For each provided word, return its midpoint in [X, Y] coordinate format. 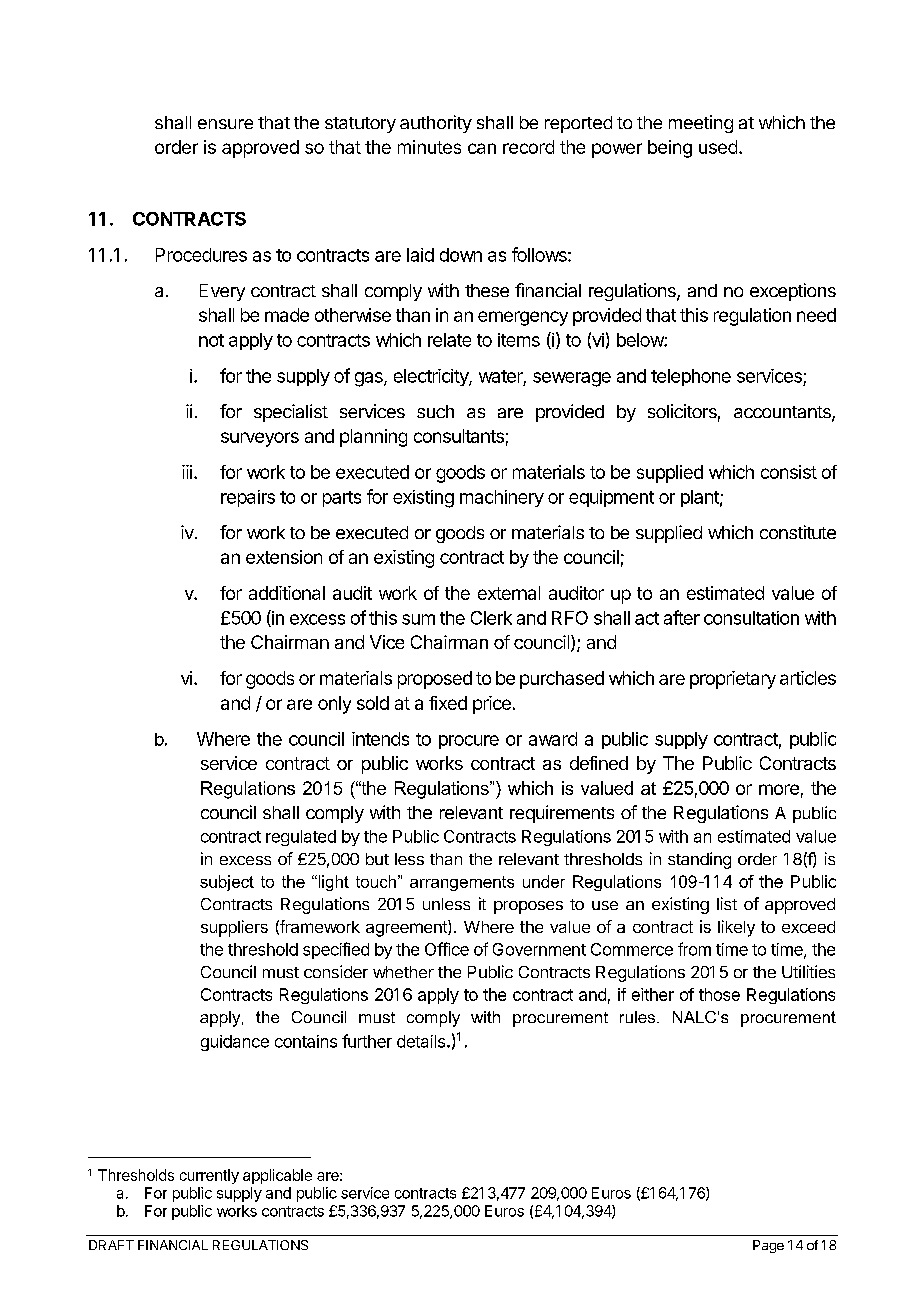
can [482, 148]
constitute [798, 532]
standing [699, 860]
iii [187, 472]
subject [227, 883]
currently [209, 1176]
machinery [502, 498]
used [718, 147]
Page [768, 1246]
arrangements [462, 883]
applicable [277, 1176]
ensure [225, 124]
